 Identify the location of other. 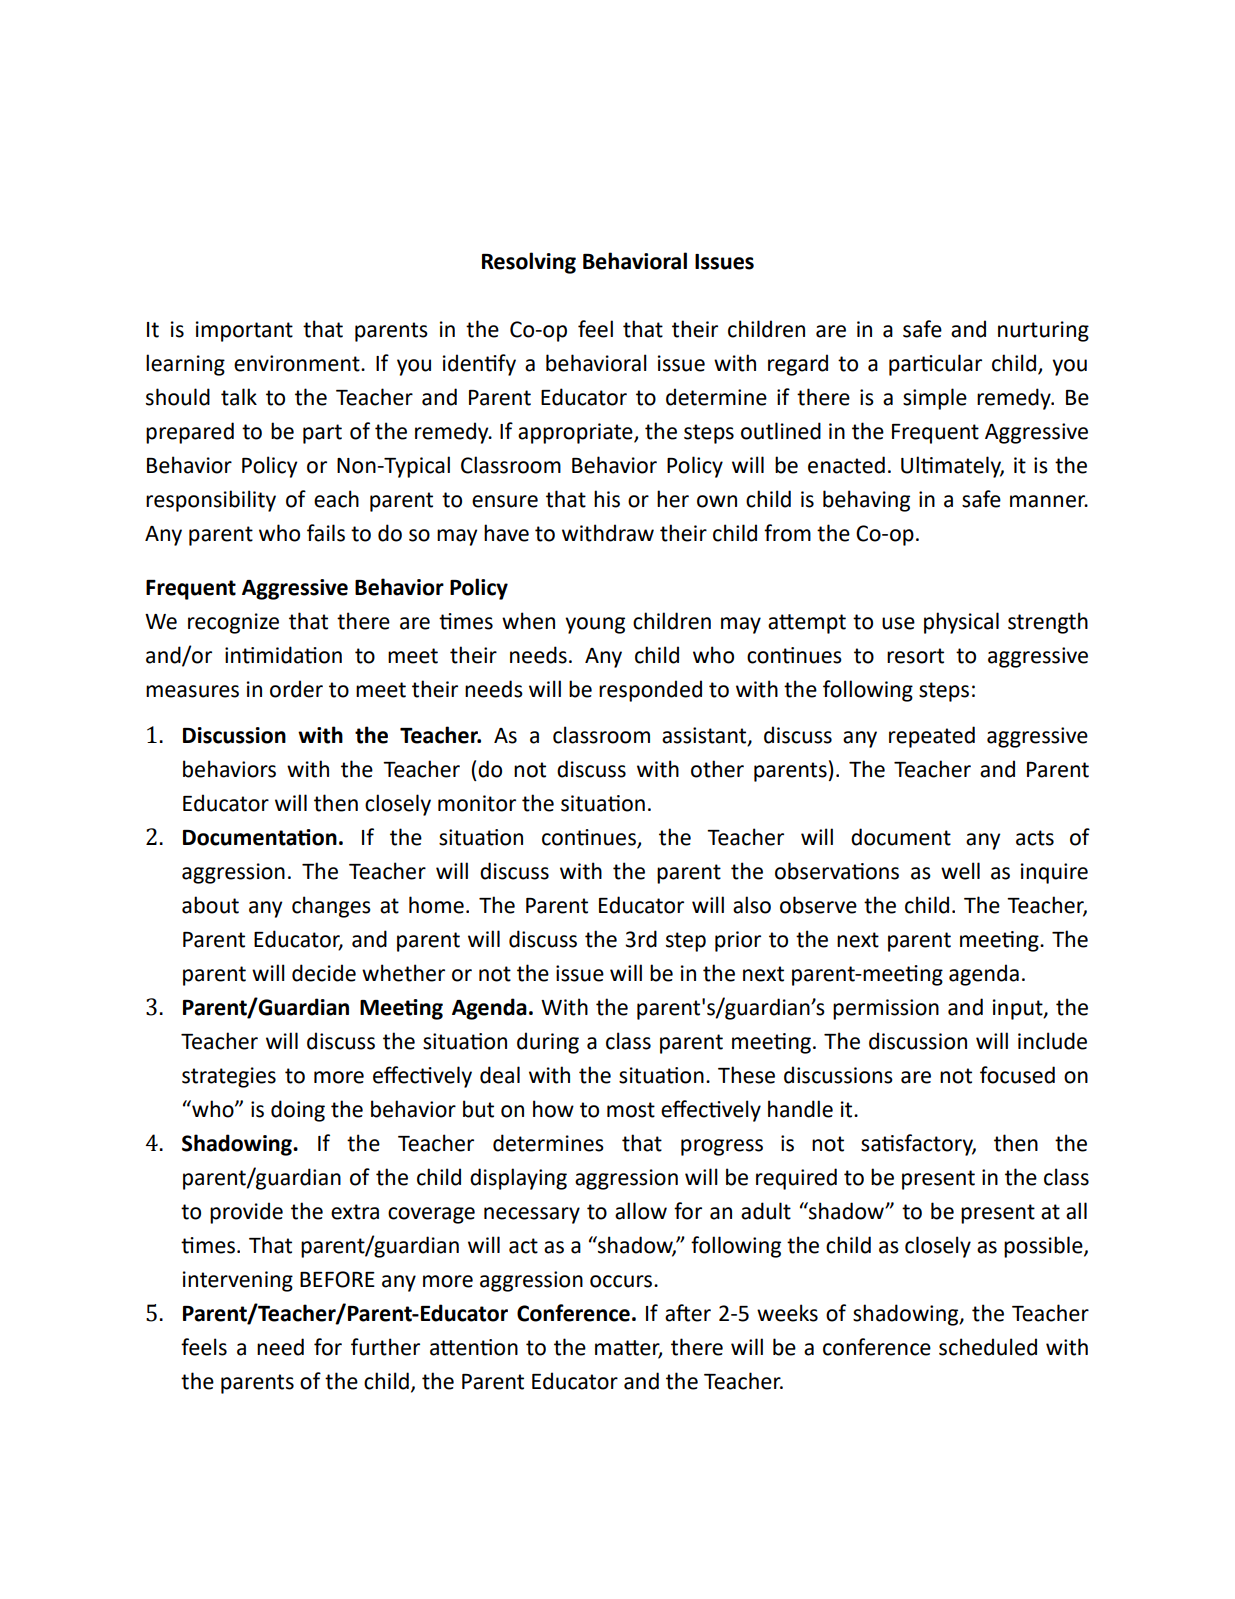
(717, 769).
